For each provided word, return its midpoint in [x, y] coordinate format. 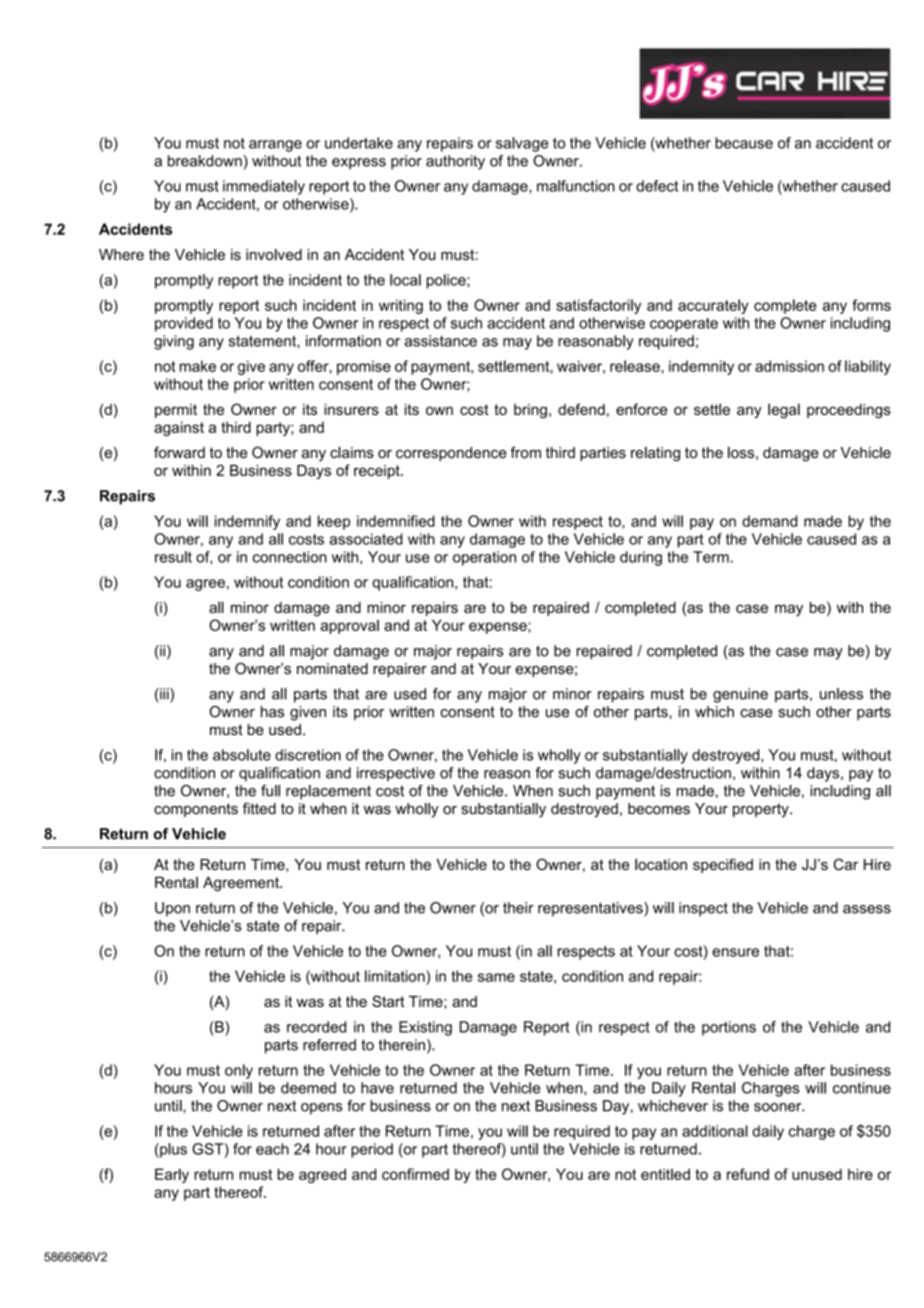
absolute [242, 755]
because [744, 143]
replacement [328, 792]
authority [455, 162]
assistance [441, 341]
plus [172, 1150]
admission [789, 366]
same [496, 977]
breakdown [205, 161]
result [173, 557]
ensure [735, 952]
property [762, 810]
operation [484, 558]
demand [769, 521]
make [198, 366]
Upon [172, 909]
